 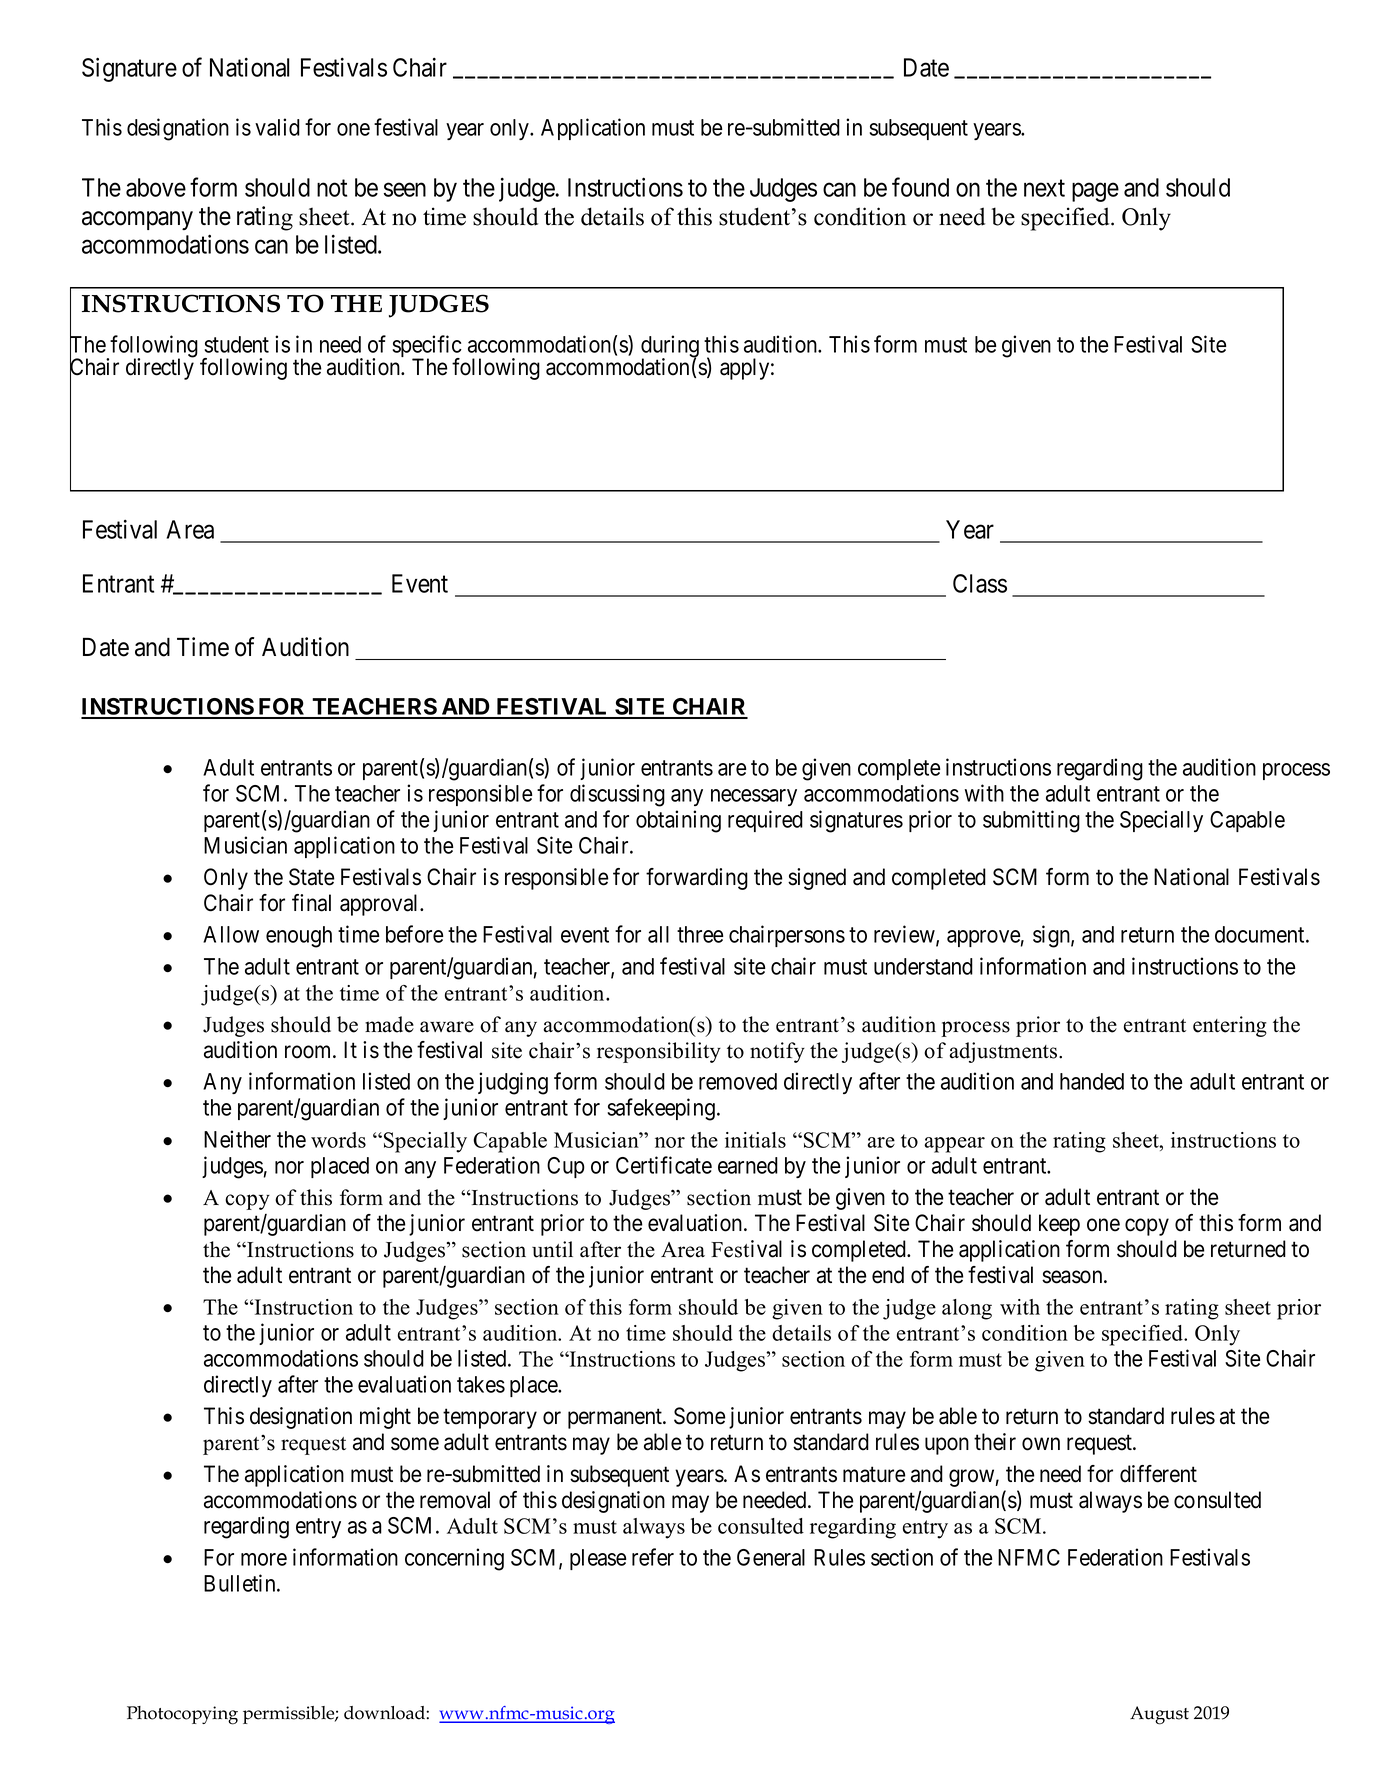 What do you see at coordinates (312, 877) in the image?
I see `State` at bounding box center [312, 877].
